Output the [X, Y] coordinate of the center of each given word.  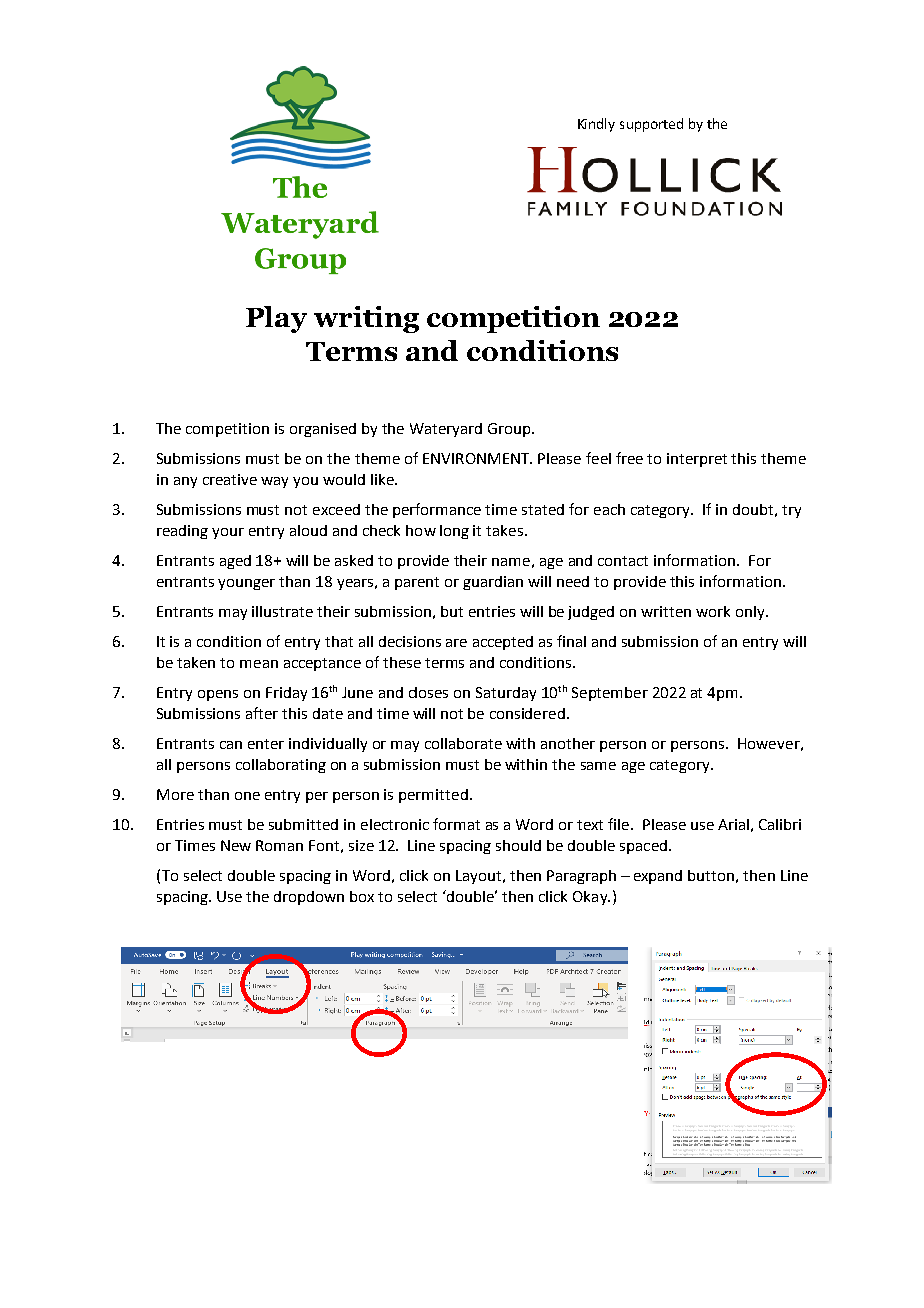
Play [276, 319]
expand [658, 877]
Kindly [596, 125]
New [236, 845]
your [228, 533]
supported [651, 125]
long [454, 532]
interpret [697, 460]
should [518, 845]
